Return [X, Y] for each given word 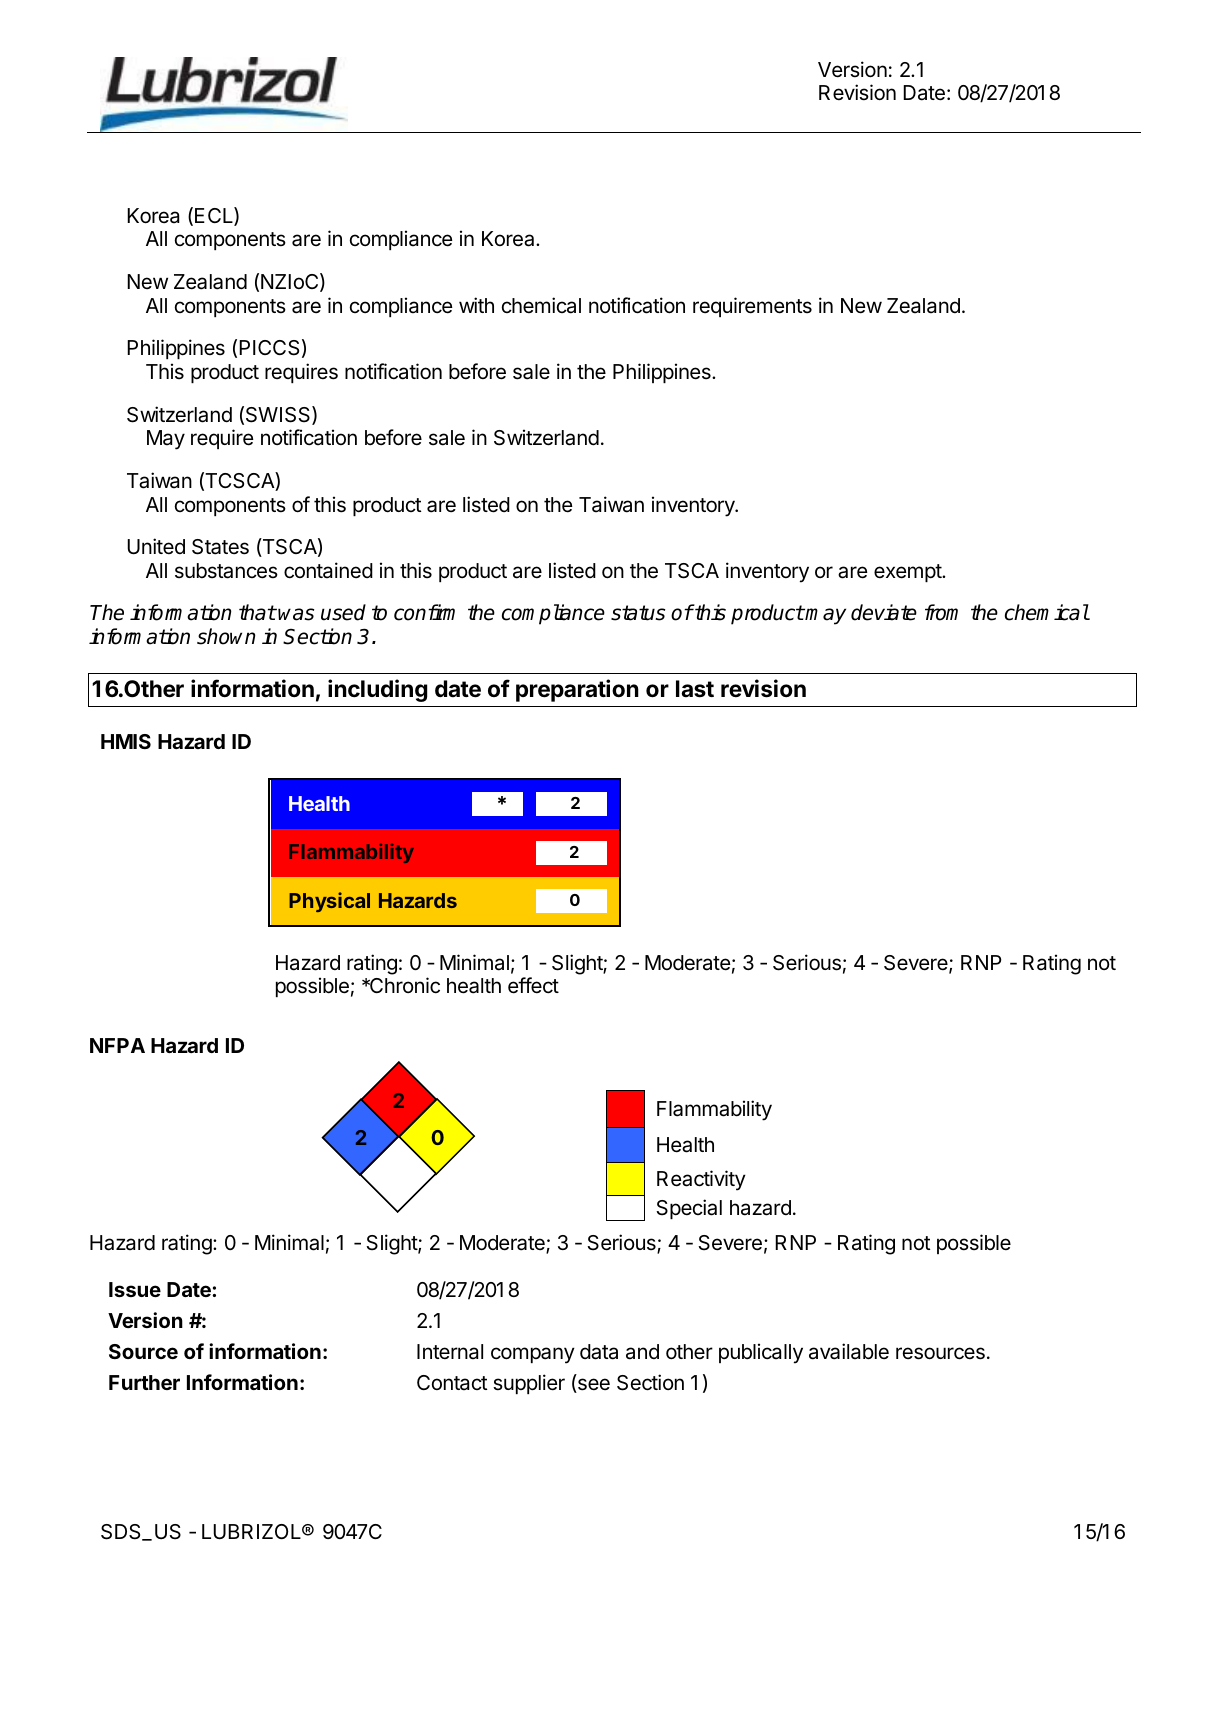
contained [328, 570]
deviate [884, 612]
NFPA [117, 1045]
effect [533, 985]
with [476, 305]
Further [144, 1382]
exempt [908, 573]
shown [226, 636]
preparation [577, 690]
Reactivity [701, 1180]
